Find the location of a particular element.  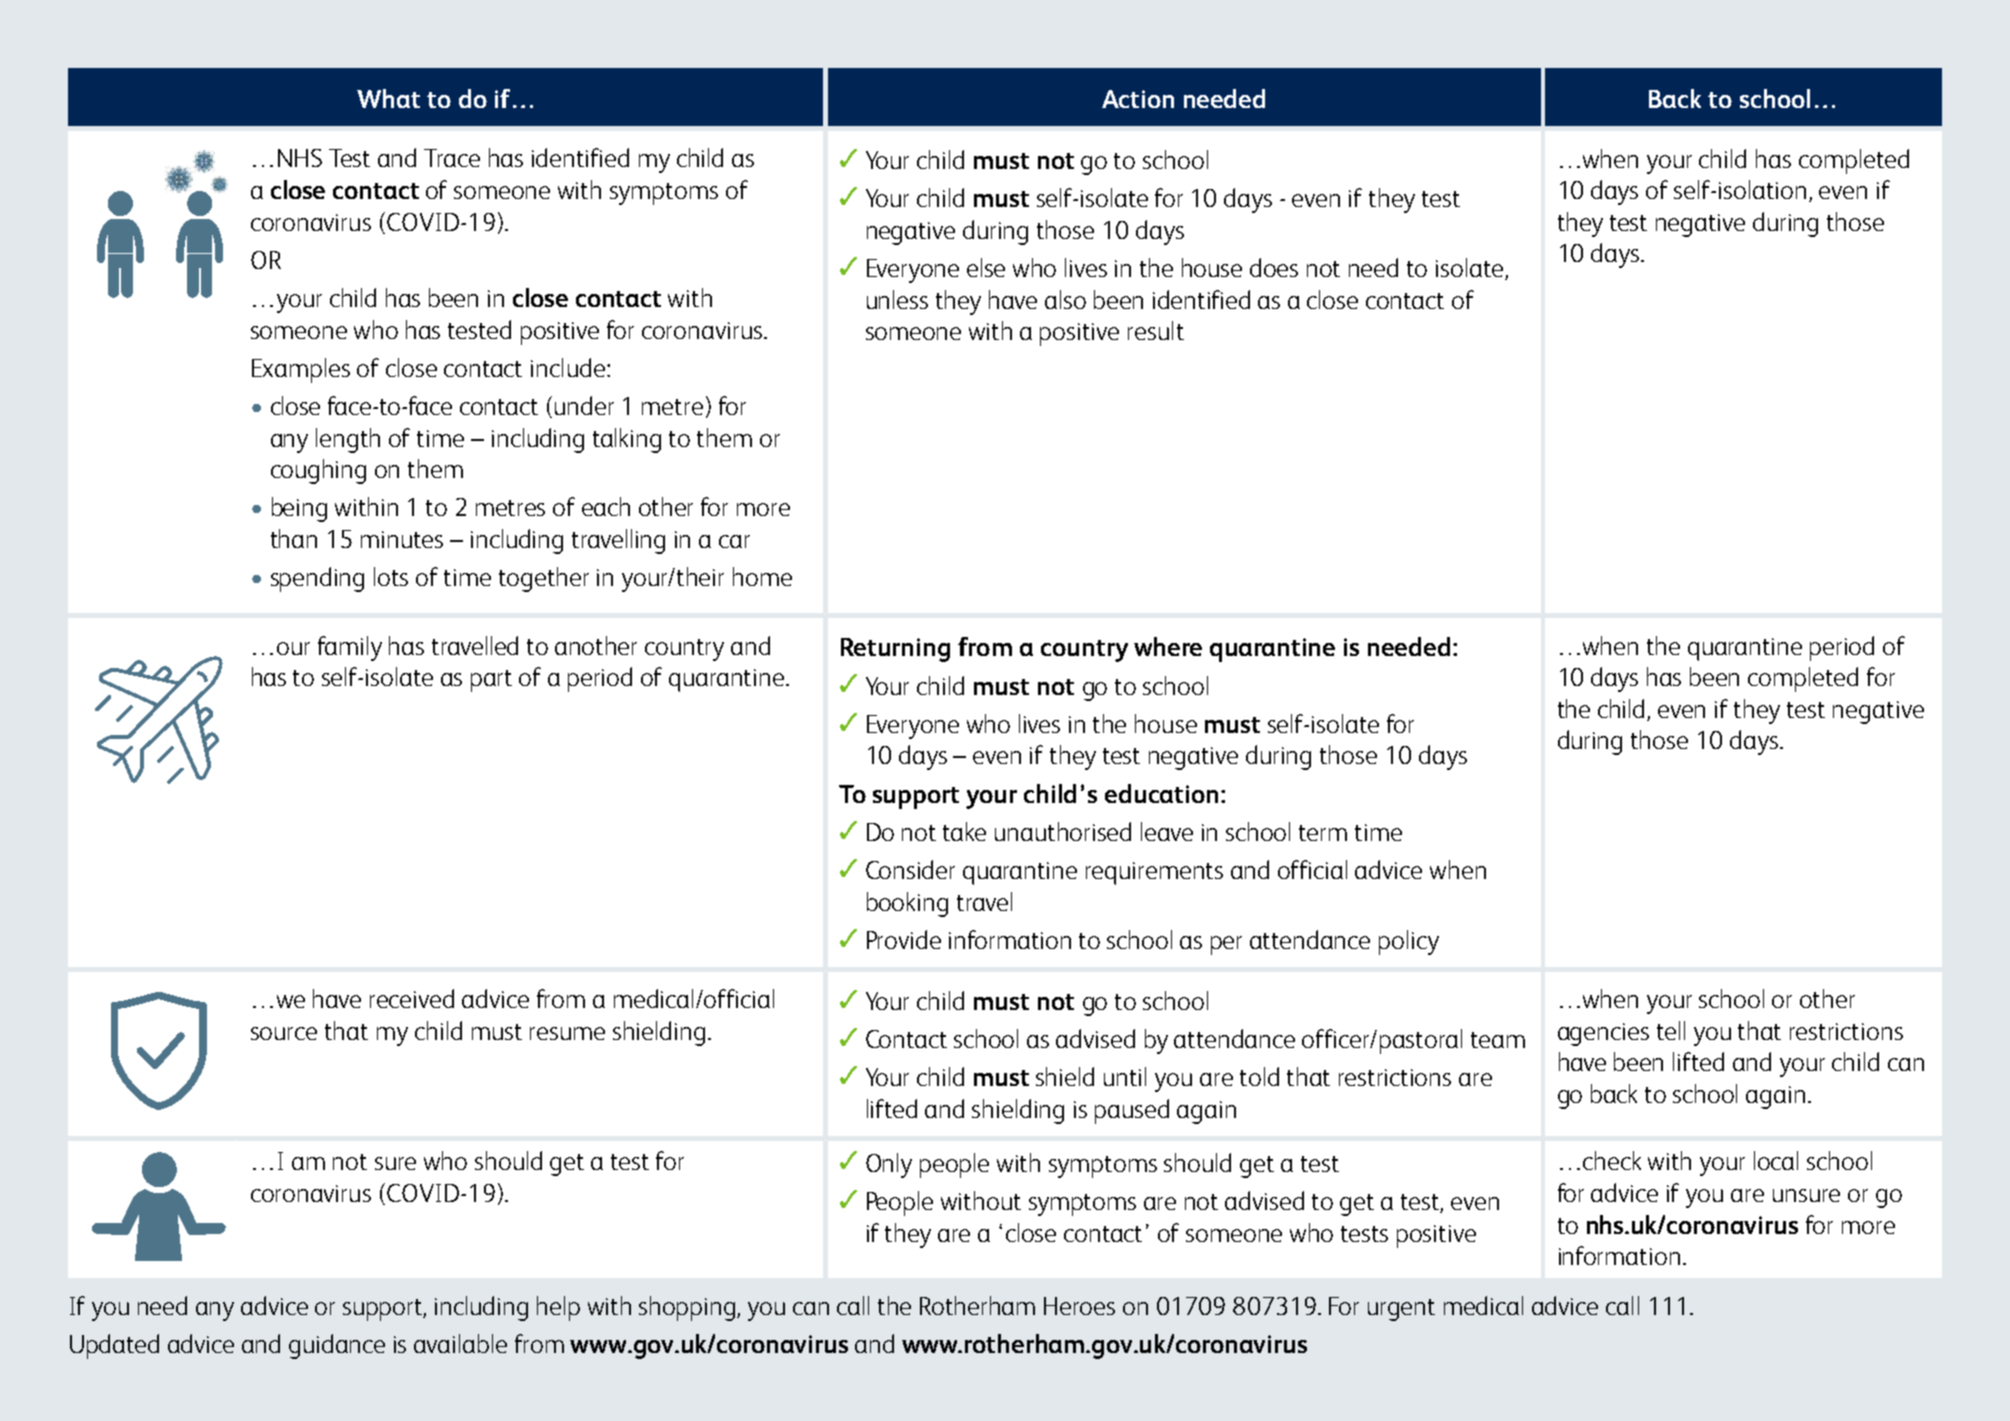

Returning is located at coordinates (895, 650).
